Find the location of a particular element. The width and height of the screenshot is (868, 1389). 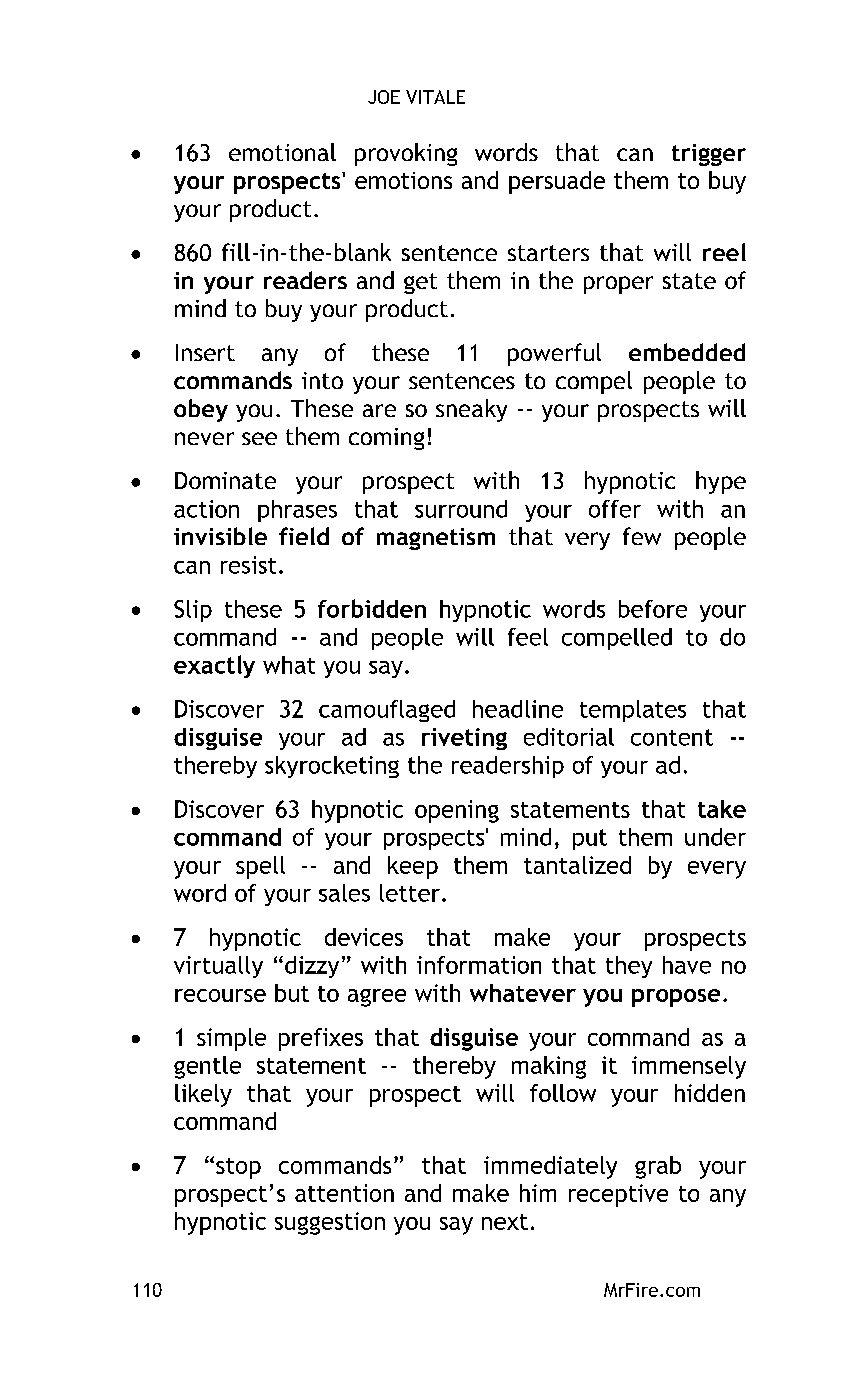

trigger is located at coordinates (709, 155).
